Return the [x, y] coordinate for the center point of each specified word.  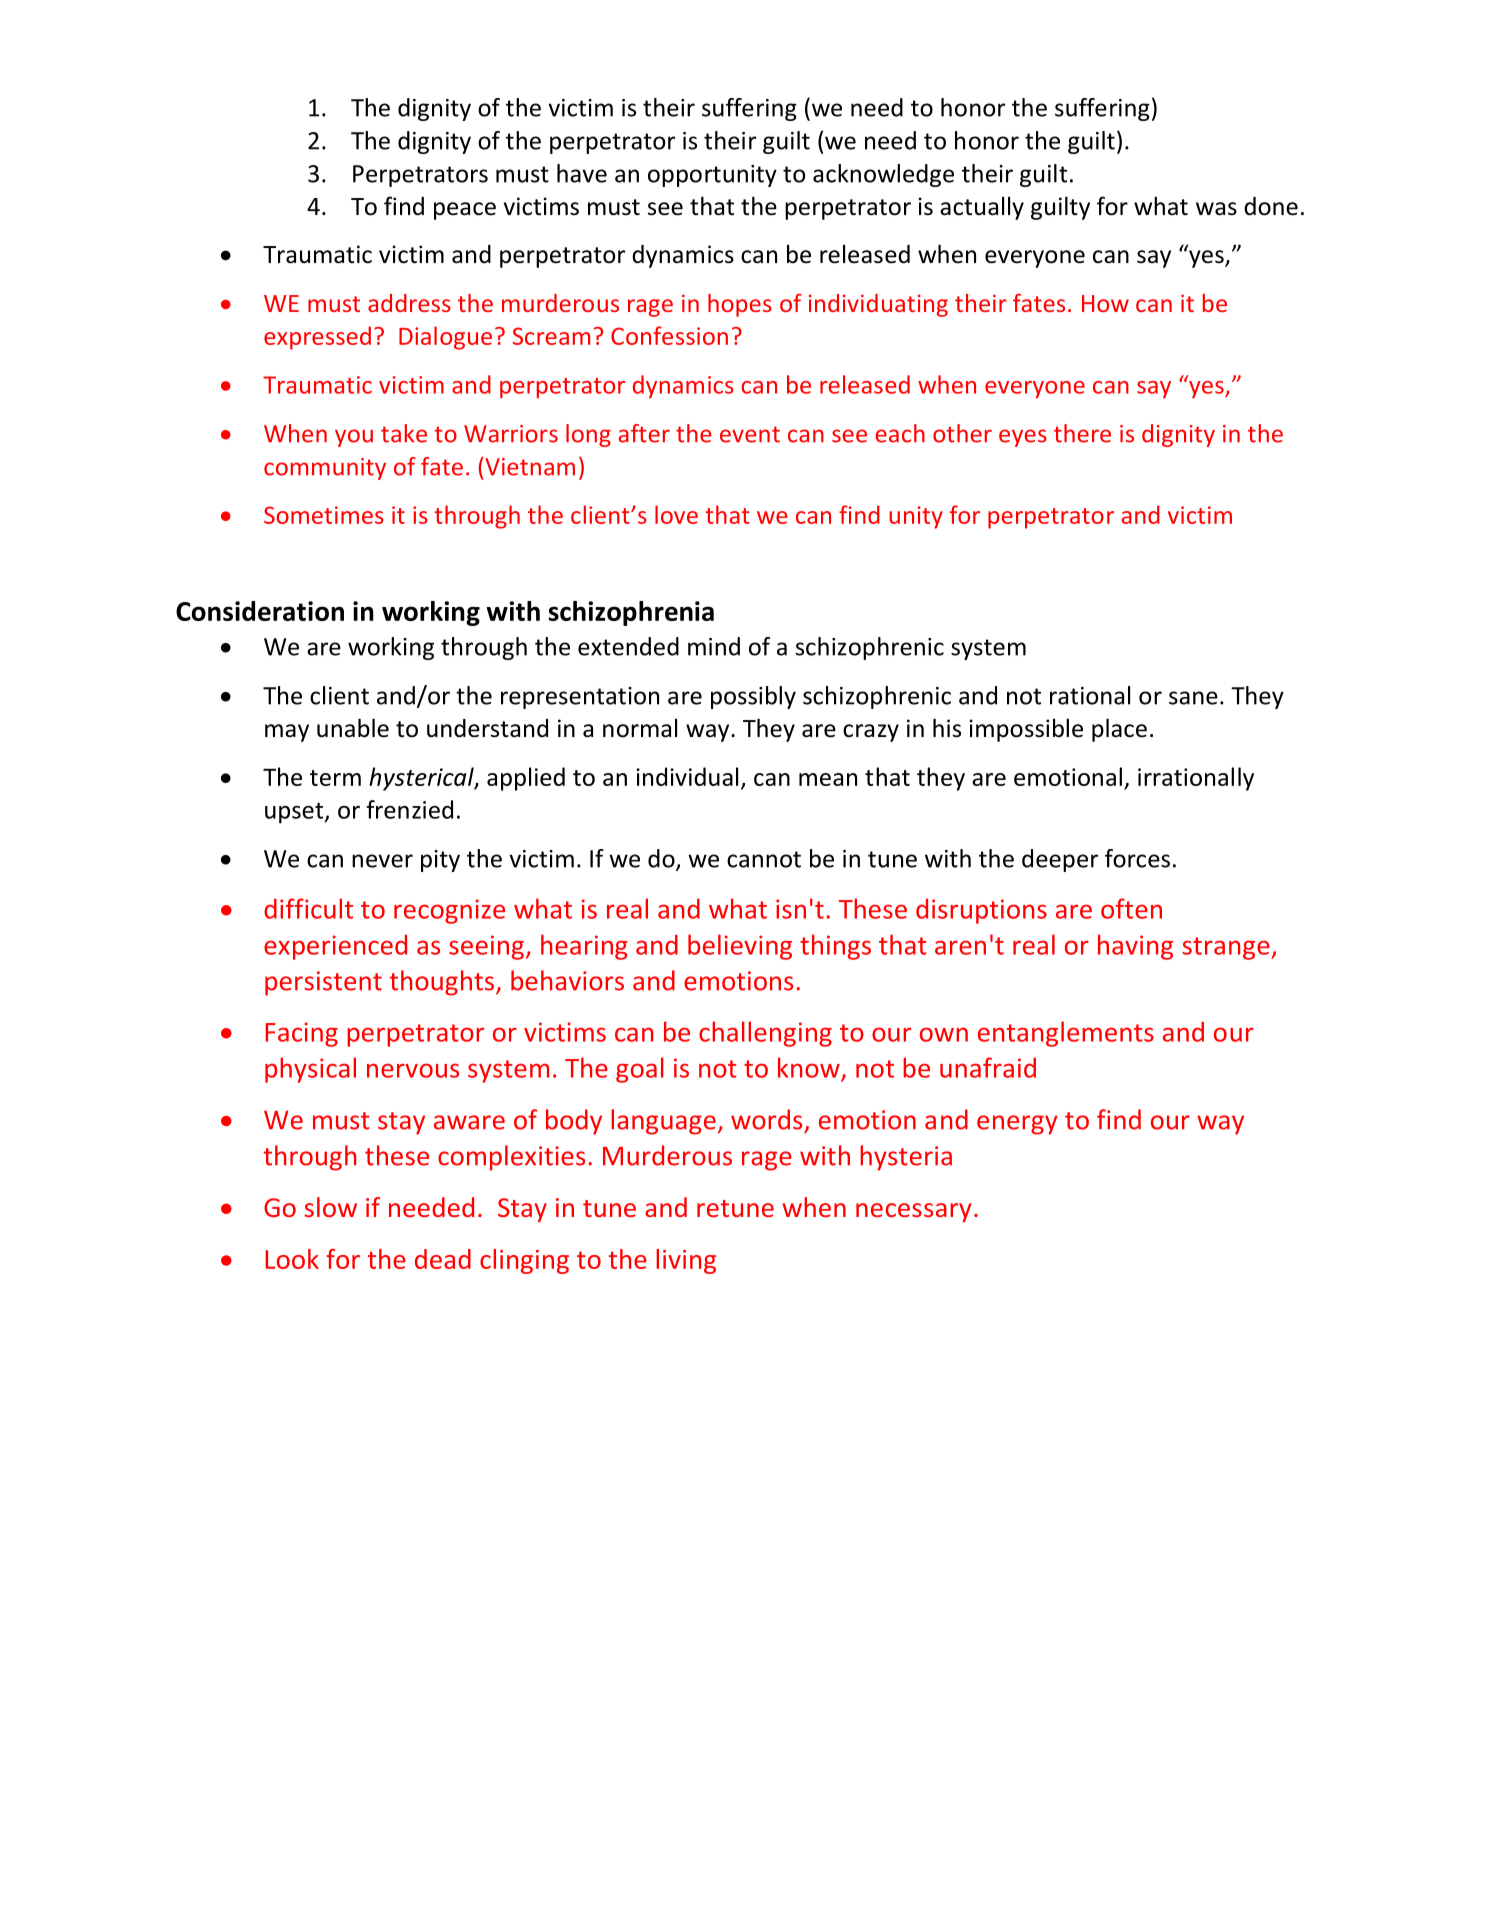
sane [1193, 698]
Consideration [260, 611]
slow [330, 1207]
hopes [740, 305]
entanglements [1066, 1034]
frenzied [409, 809]
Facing [301, 1034]
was [1216, 209]
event [750, 434]
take [404, 433]
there [1082, 433]
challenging [765, 1034]
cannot [764, 859]
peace [465, 211]
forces [1137, 858]
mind [714, 646]
